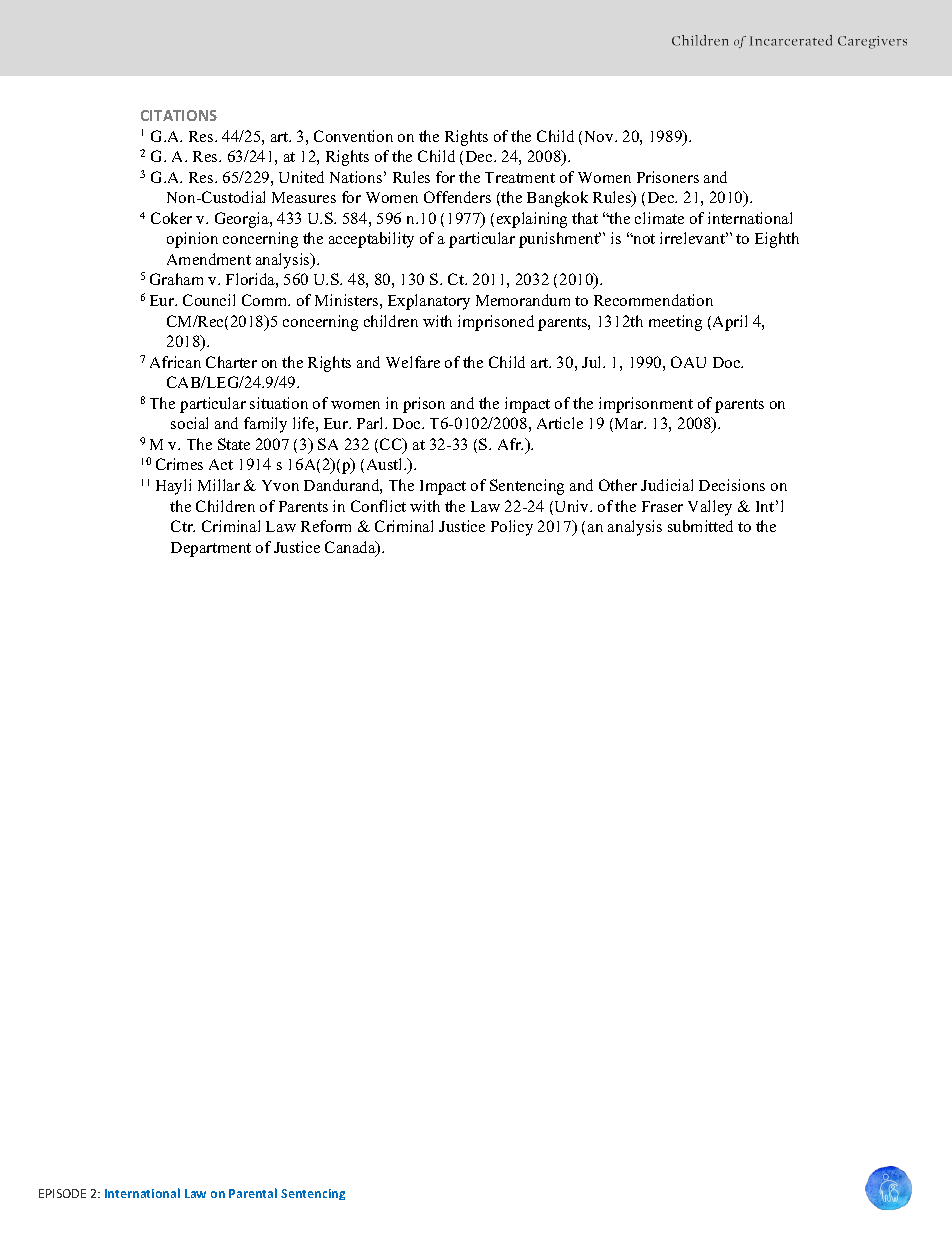  What do you see at coordinates (353, 136) in the image?
I see `Convention` at bounding box center [353, 136].
